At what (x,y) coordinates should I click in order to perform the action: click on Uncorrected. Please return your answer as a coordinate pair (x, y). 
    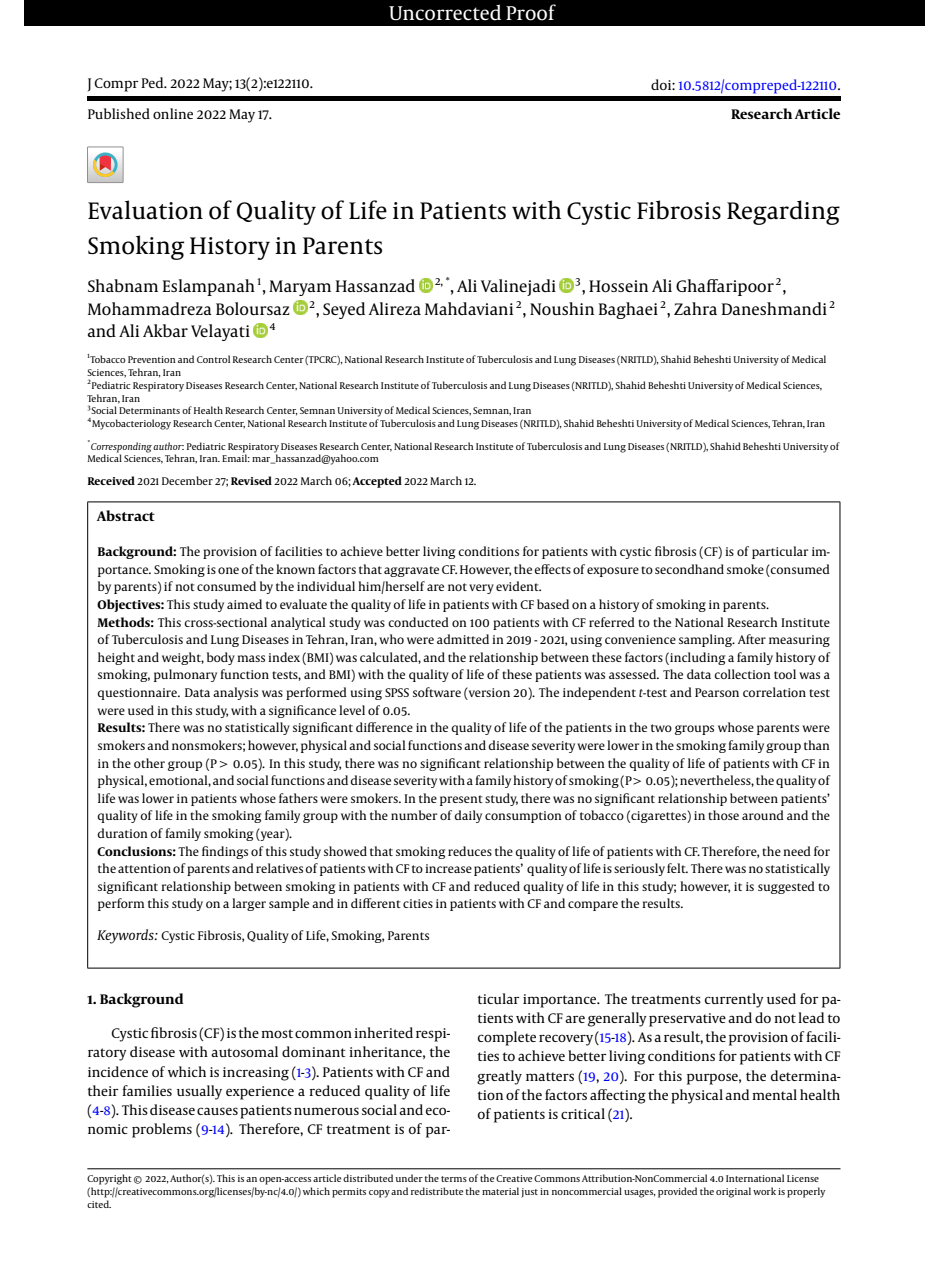
    Looking at the image, I should click on (445, 12).
